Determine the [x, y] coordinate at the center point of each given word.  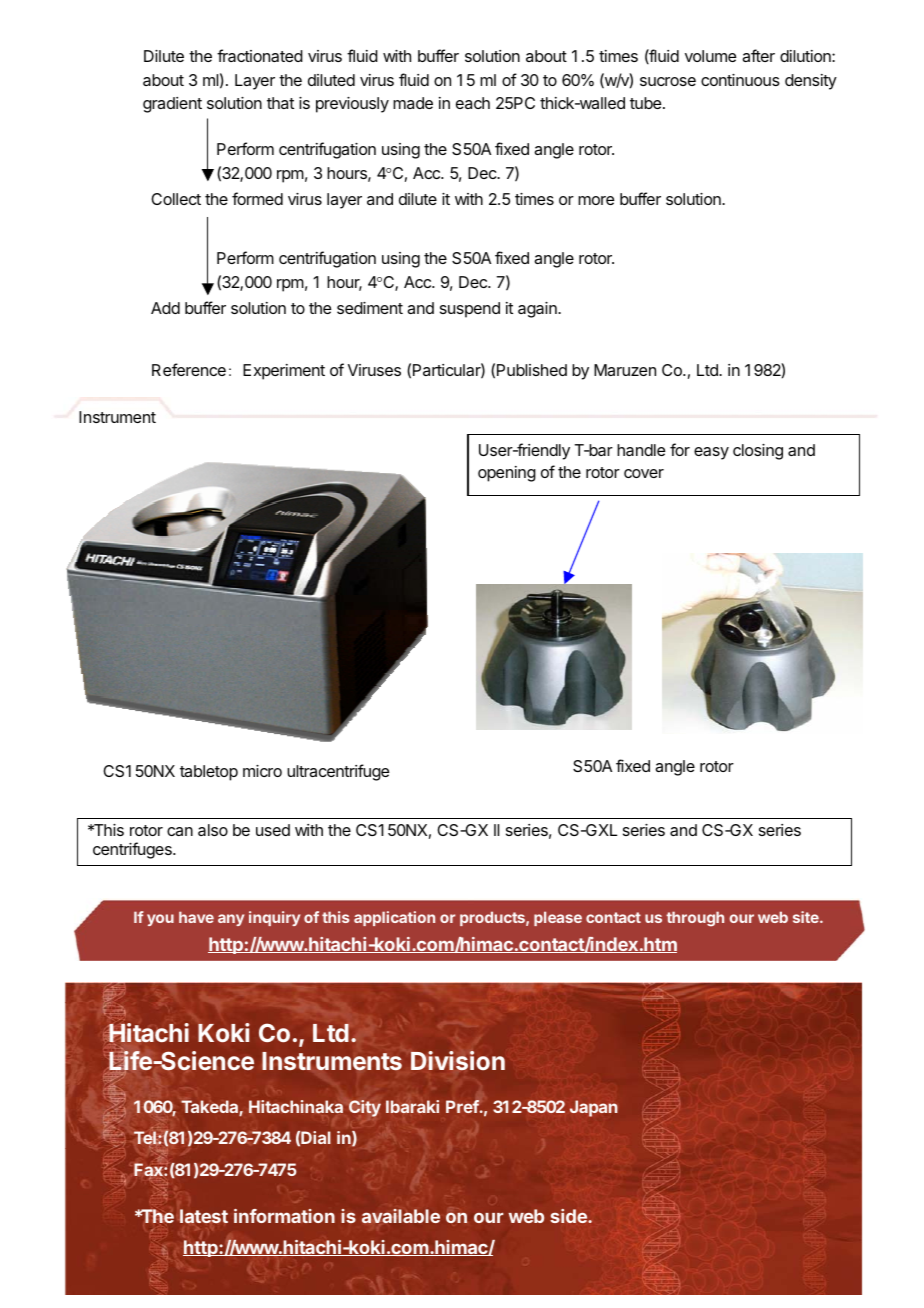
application [394, 918]
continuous [740, 80]
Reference [189, 369]
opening [507, 474]
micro [262, 771]
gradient [172, 105]
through [695, 919]
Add [165, 308]
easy [711, 453]
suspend [470, 310]
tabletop [209, 773]
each [473, 103]
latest [204, 1216]
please [558, 918]
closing [758, 452]
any [231, 920]
